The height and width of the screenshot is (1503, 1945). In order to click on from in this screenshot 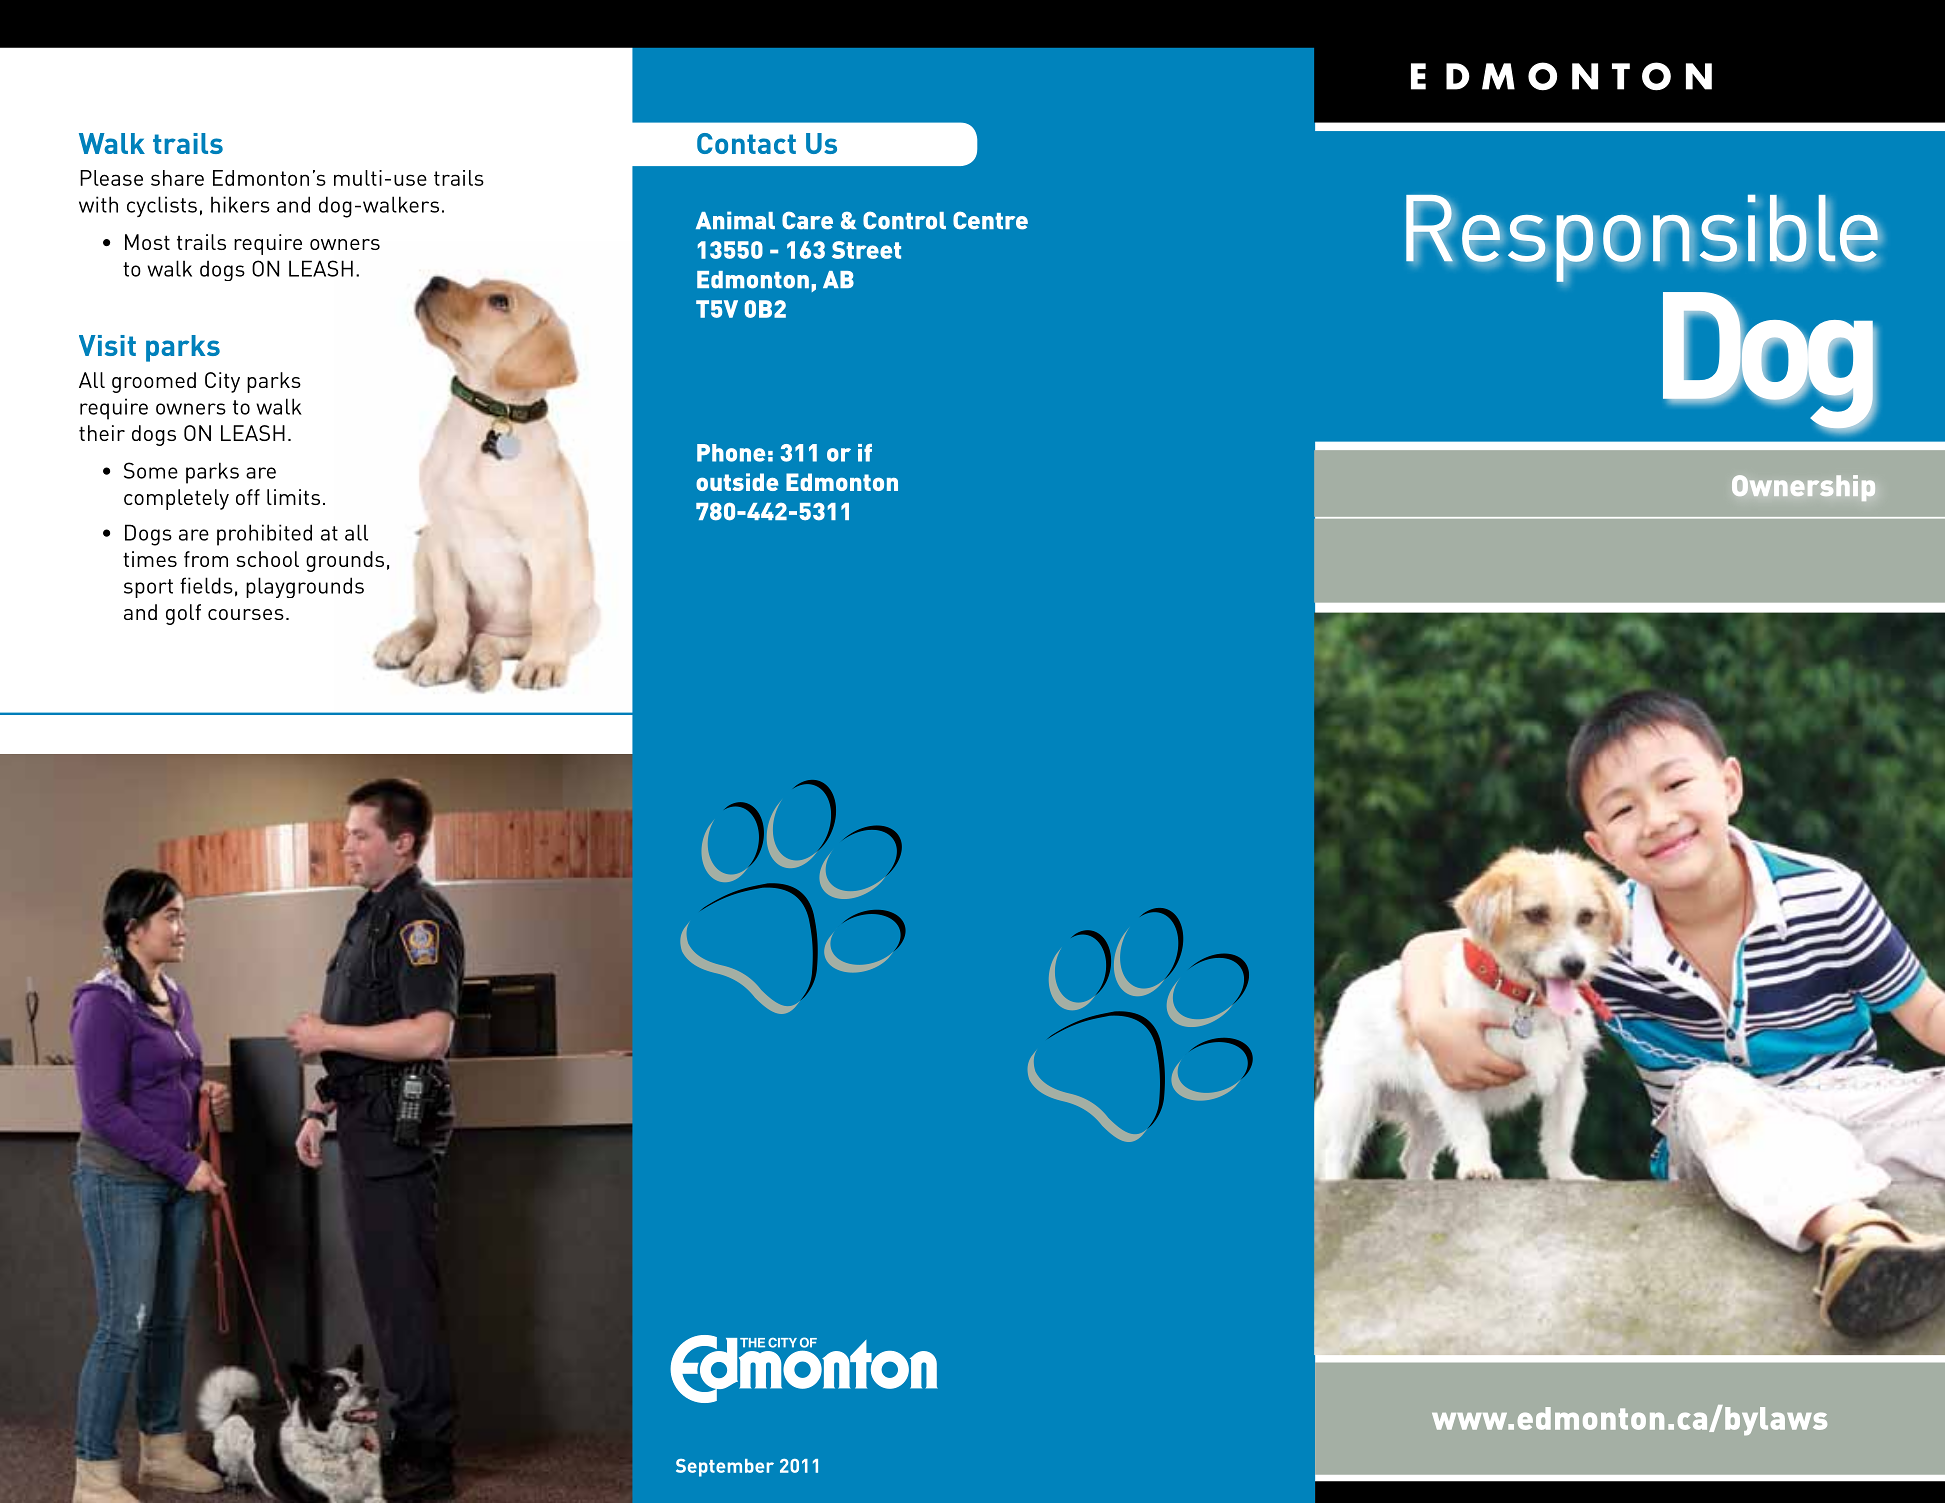, I will do `click(206, 559)`.
